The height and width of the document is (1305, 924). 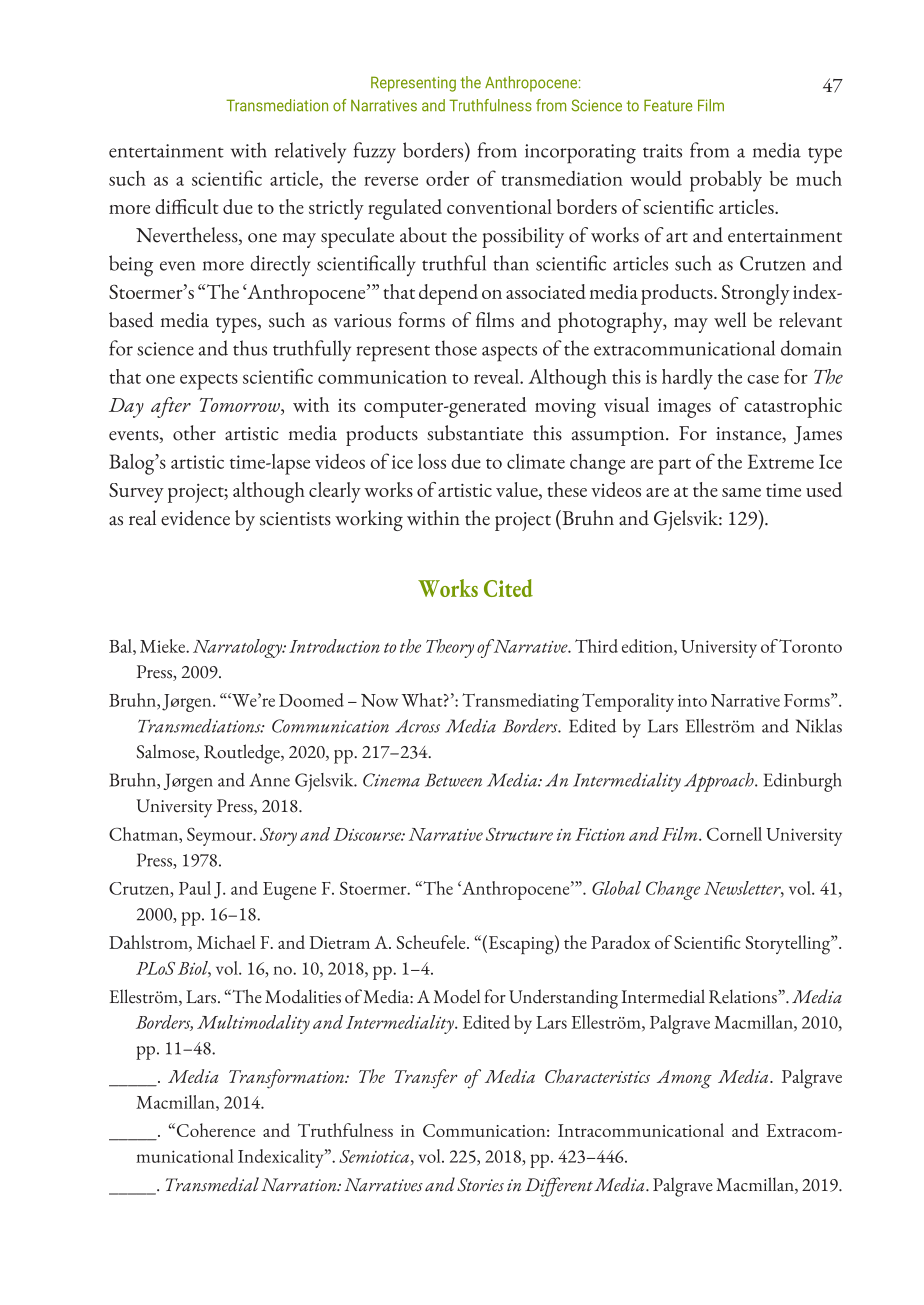 I want to click on conventional, so click(x=499, y=206).
